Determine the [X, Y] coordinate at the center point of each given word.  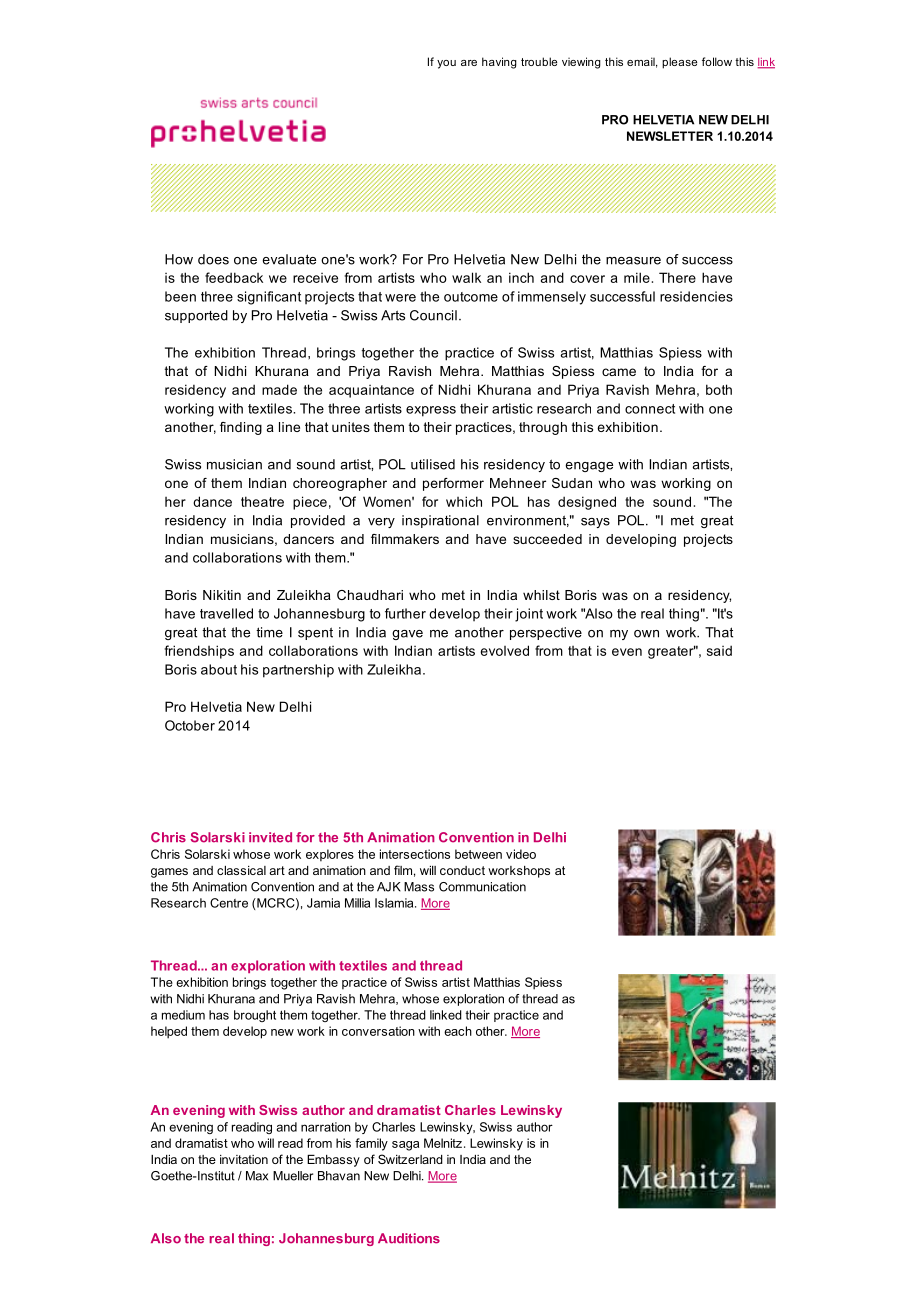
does [213, 259]
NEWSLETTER [670, 136]
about [219, 669]
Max [257, 1176]
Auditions [409, 1238]
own [646, 634]
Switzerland [410, 1159]
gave [407, 635]
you [446, 64]
